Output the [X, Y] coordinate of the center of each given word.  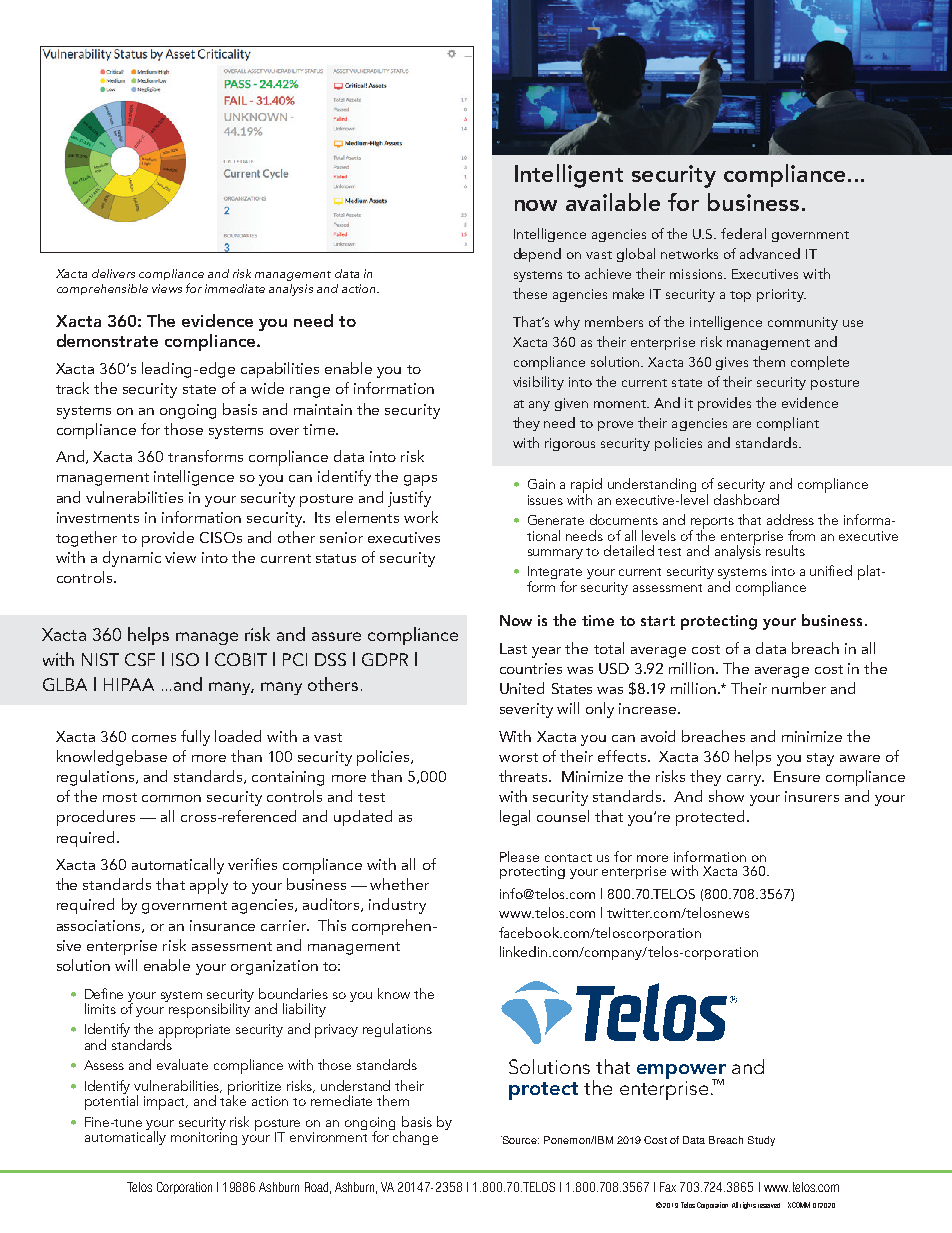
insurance [222, 925]
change [415, 1137]
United [522, 688]
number [799, 688]
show [726, 796]
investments [98, 517]
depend [537, 255]
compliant [788, 424]
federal [743, 233]
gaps [420, 480]
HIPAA [129, 684]
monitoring [204, 1138]
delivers [113, 273]
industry [397, 906]
